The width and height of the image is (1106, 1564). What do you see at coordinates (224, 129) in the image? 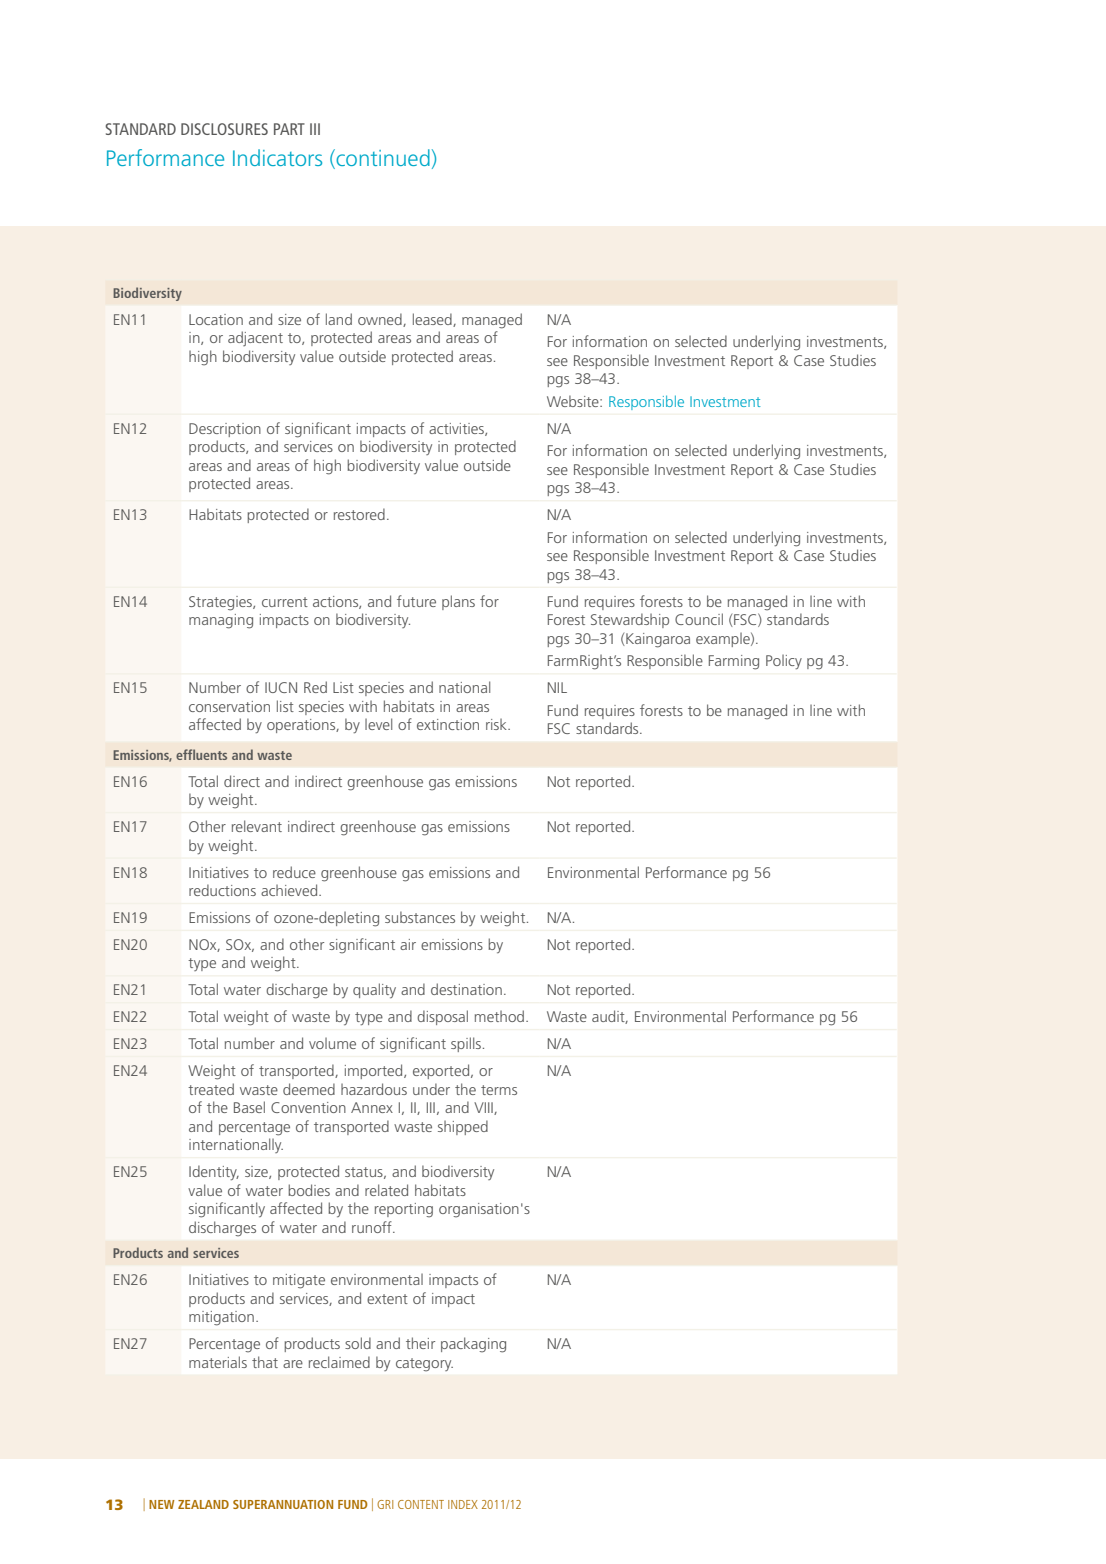
I see `DISCLOSURES` at bounding box center [224, 129].
